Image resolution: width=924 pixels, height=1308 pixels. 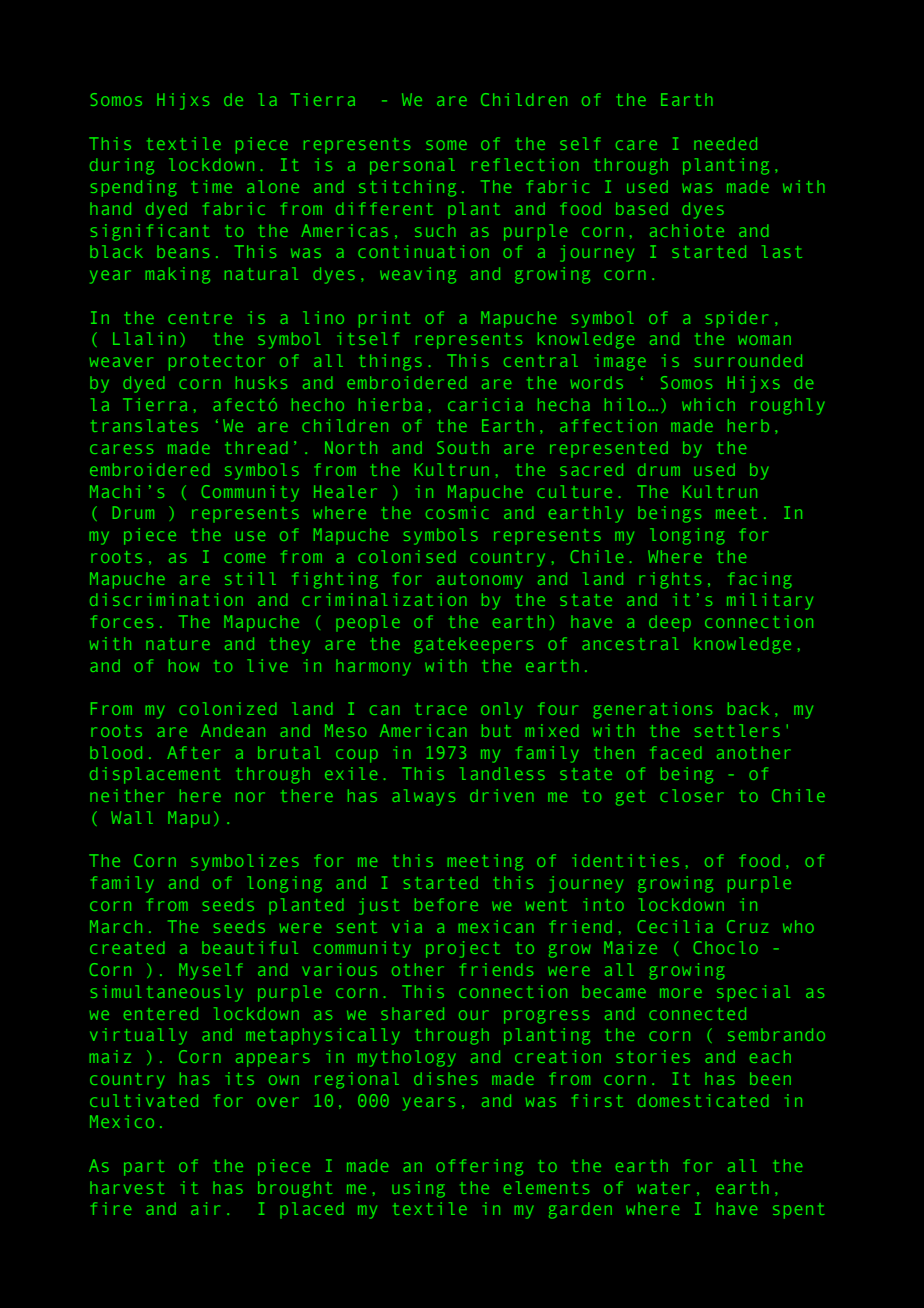 I want to click on time, so click(x=212, y=186).
